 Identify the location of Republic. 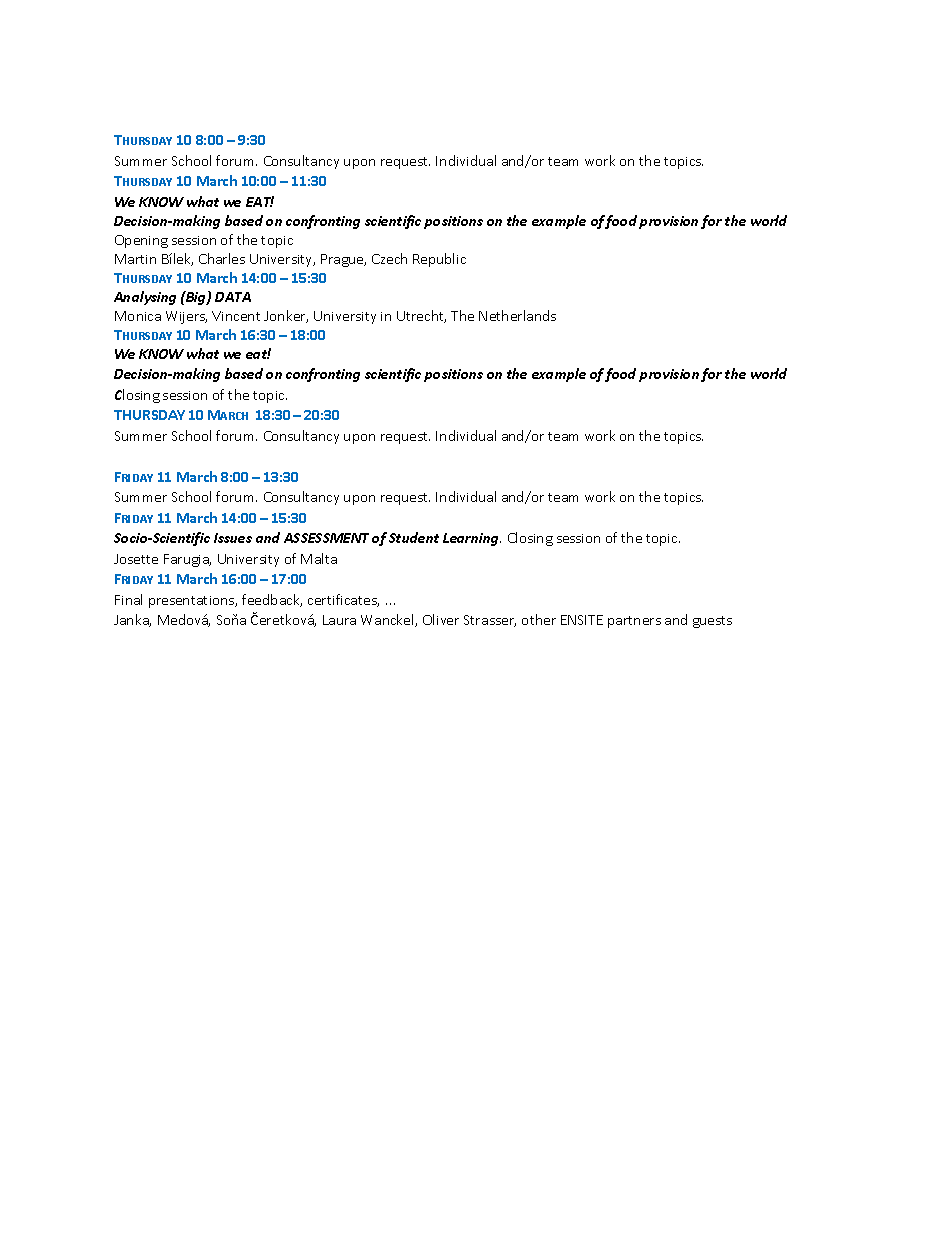
(439, 260).
